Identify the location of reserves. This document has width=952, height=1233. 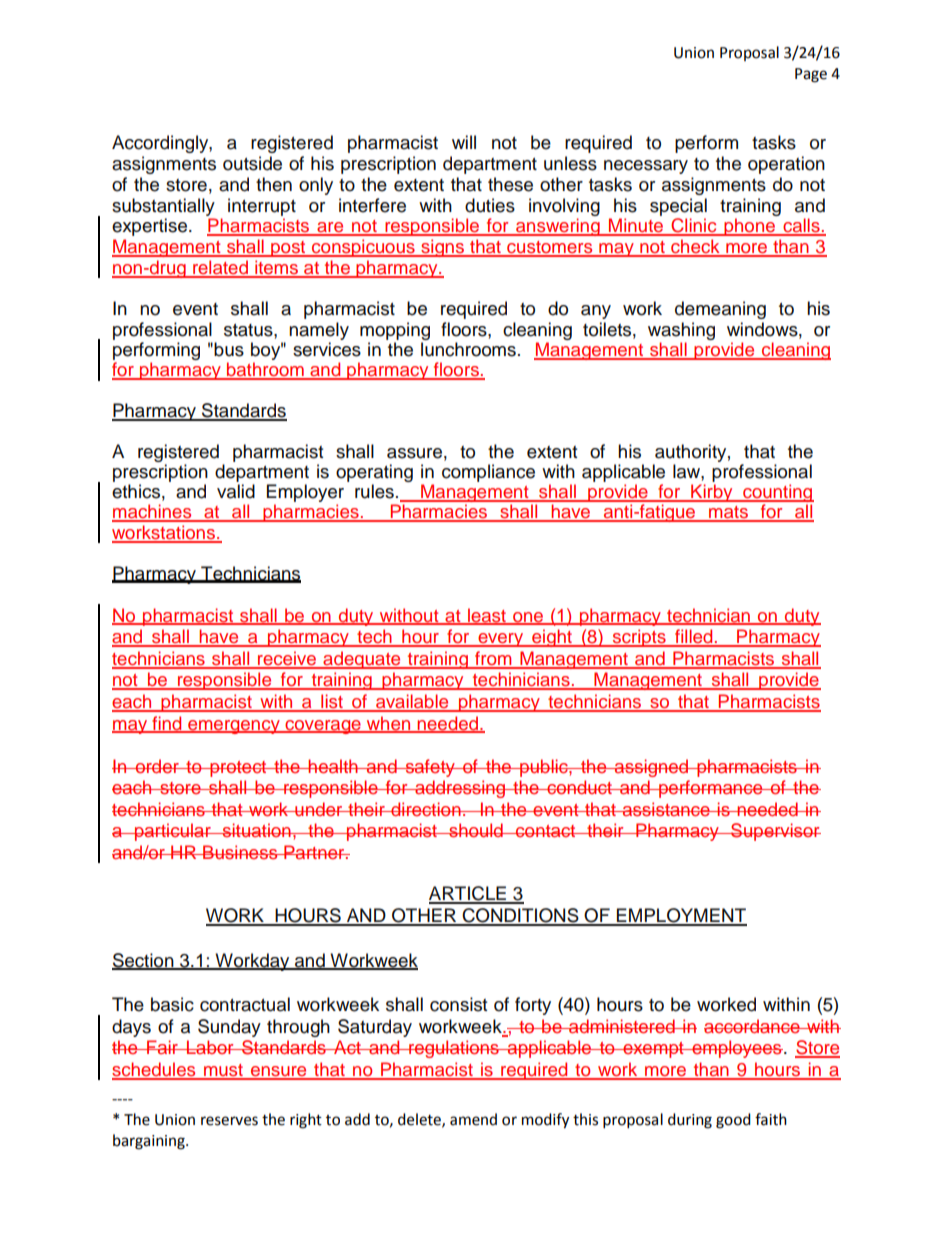
(229, 1121).
